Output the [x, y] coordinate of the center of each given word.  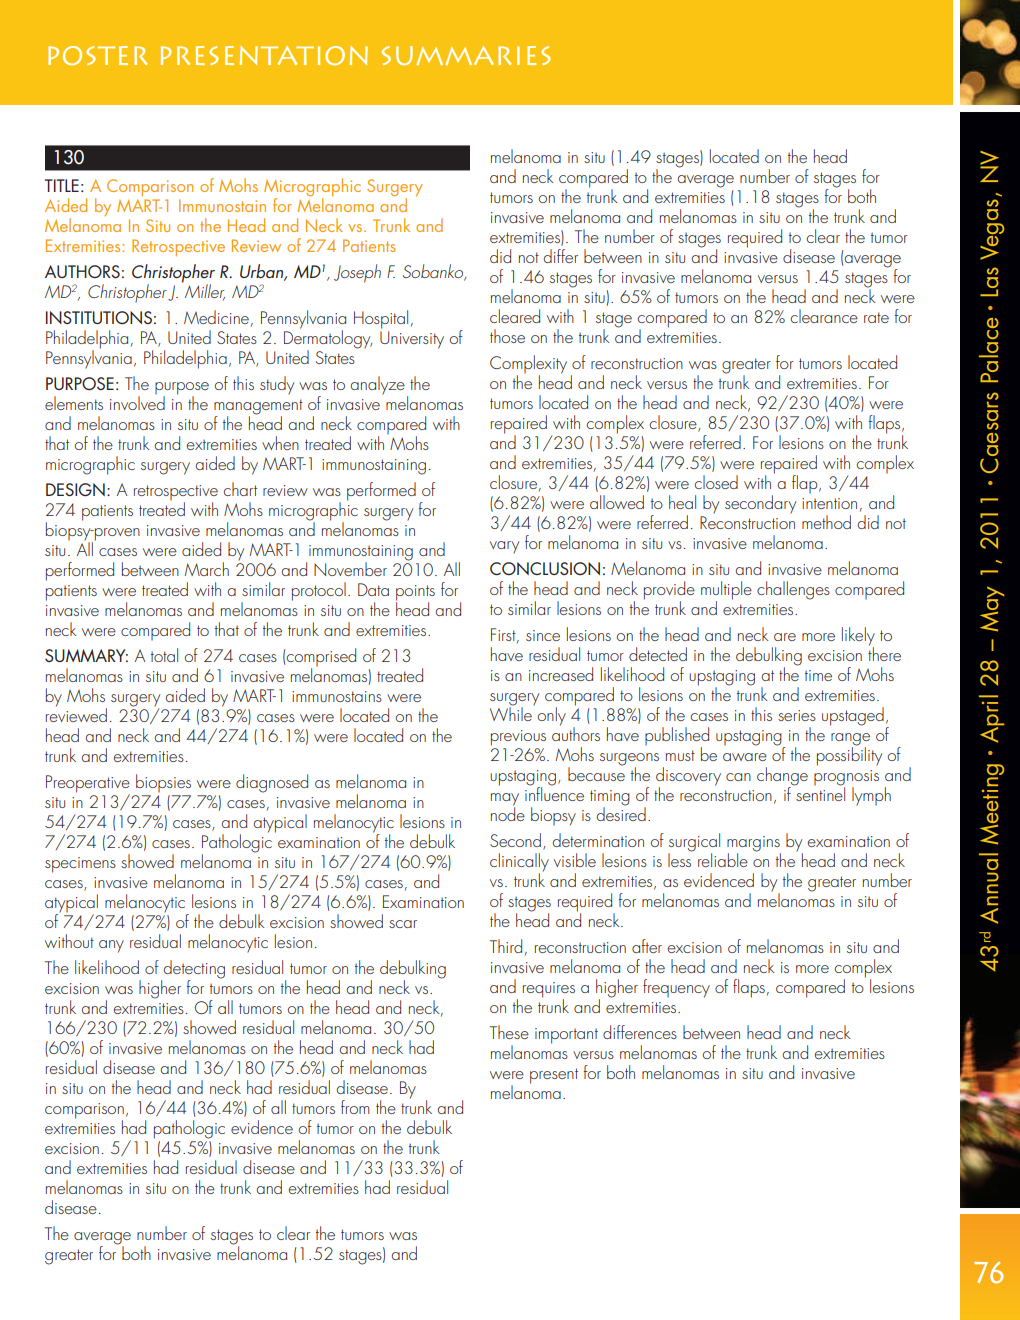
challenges [793, 590]
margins [754, 845]
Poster [98, 55]
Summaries [466, 55]
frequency [676, 988]
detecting [194, 970]
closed [716, 482]
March [207, 569]
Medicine [216, 317]
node [508, 812]
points [415, 594]
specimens [80, 865]
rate [876, 317]
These [509, 1032]
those [507, 336]
